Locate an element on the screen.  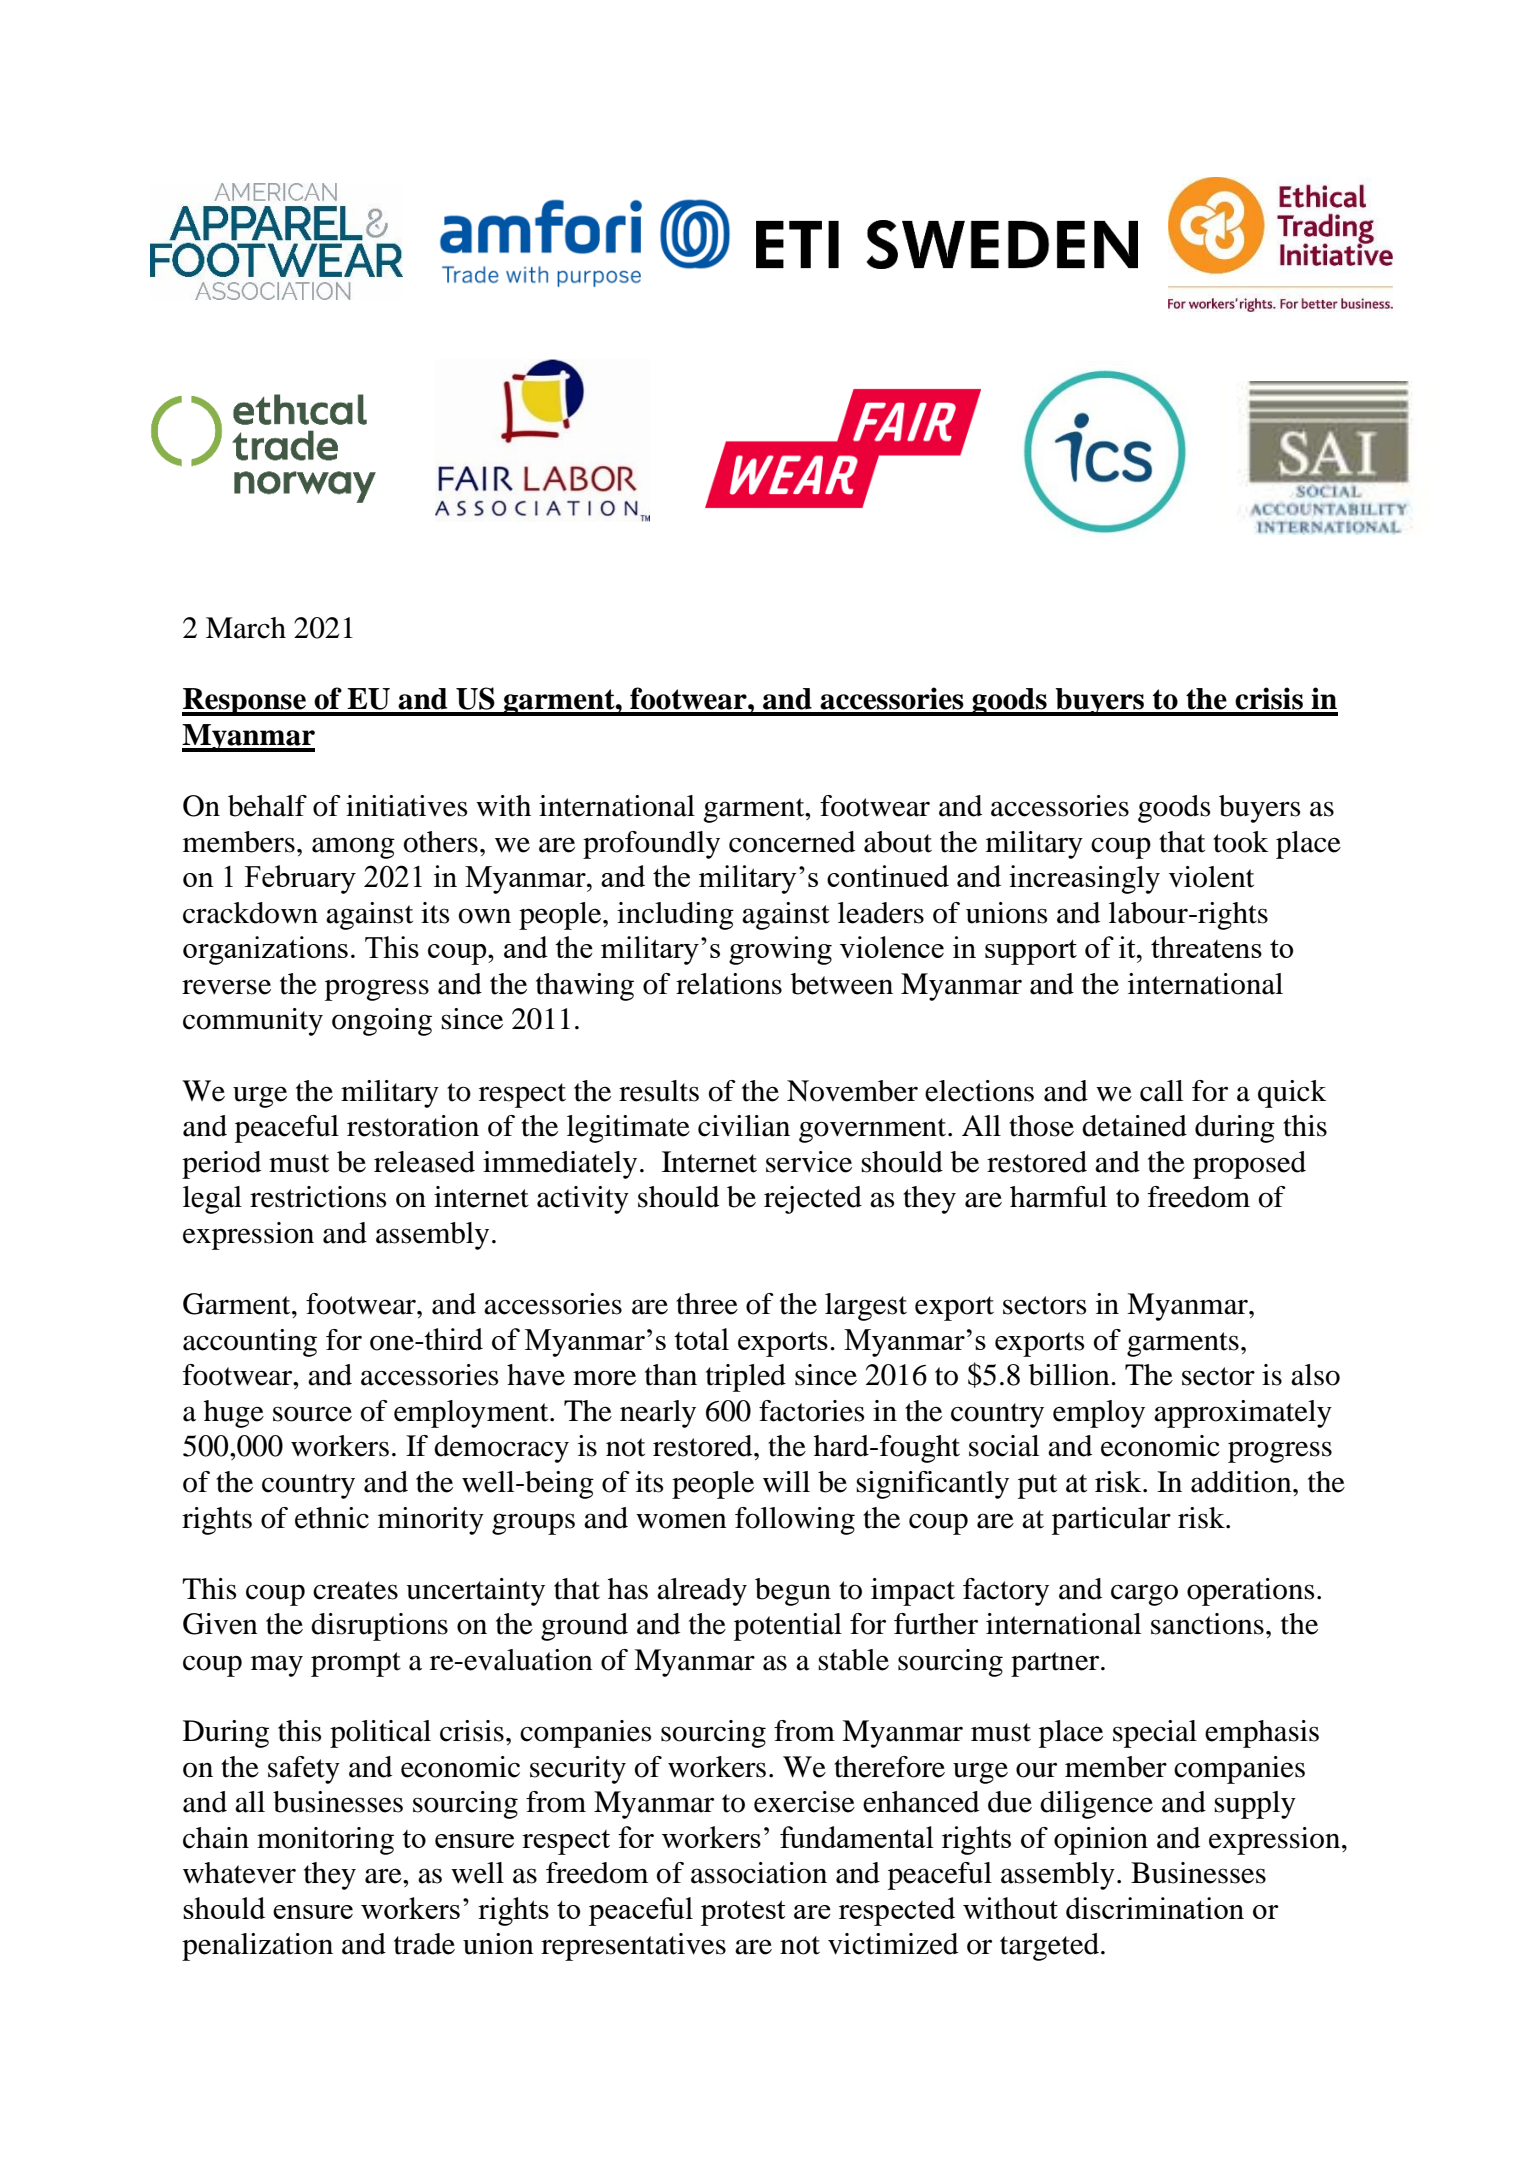
trade is located at coordinates (424, 1944).
